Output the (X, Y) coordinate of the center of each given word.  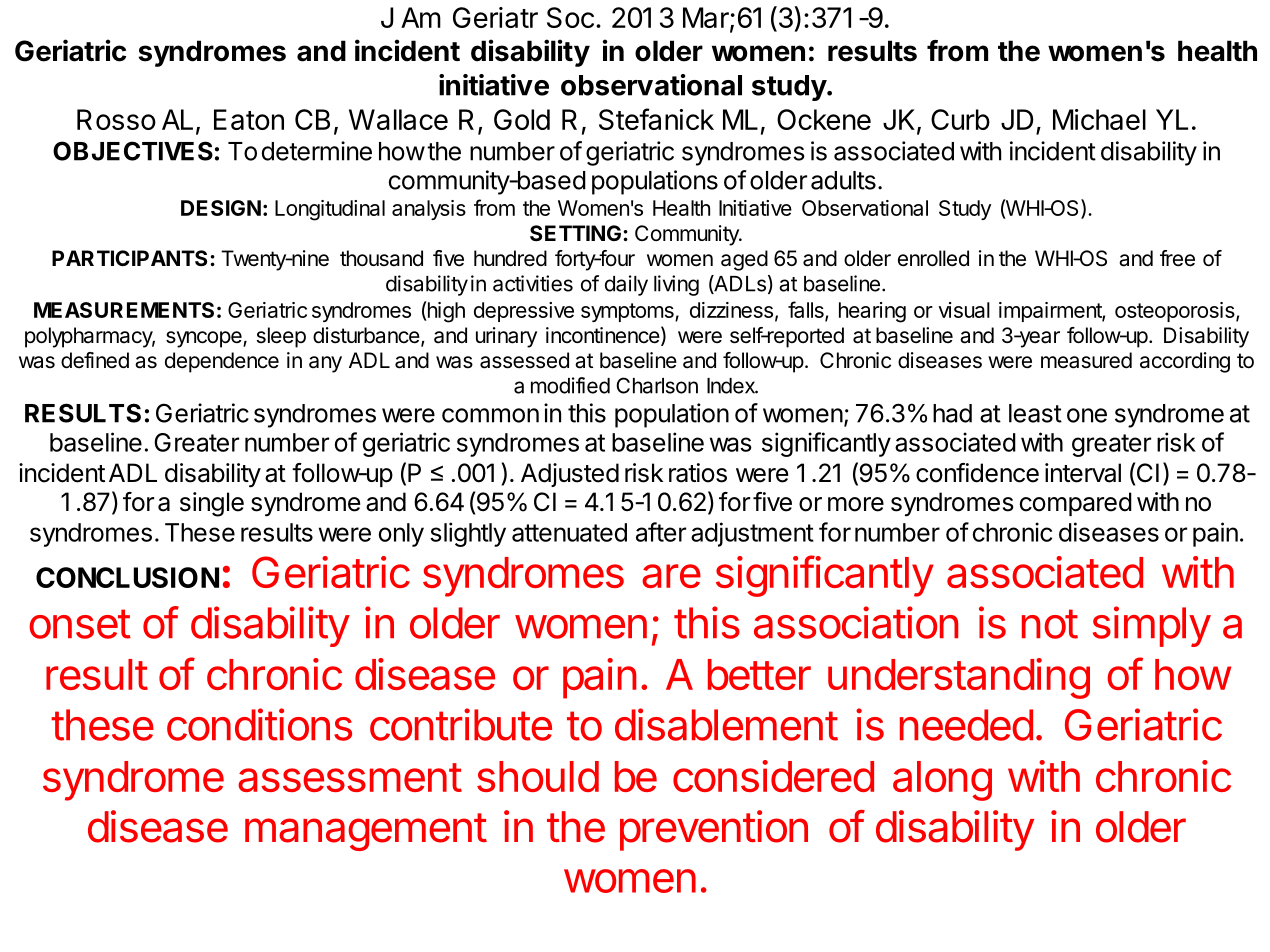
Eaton (249, 119)
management (366, 832)
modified (570, 385)
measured (1086, 360)
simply (1152, 626)
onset (80, 624)
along (942, 781)
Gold (522, 119)
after (661, 532)
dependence (222, 362)
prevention (714, 830)
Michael (1099, 119)
